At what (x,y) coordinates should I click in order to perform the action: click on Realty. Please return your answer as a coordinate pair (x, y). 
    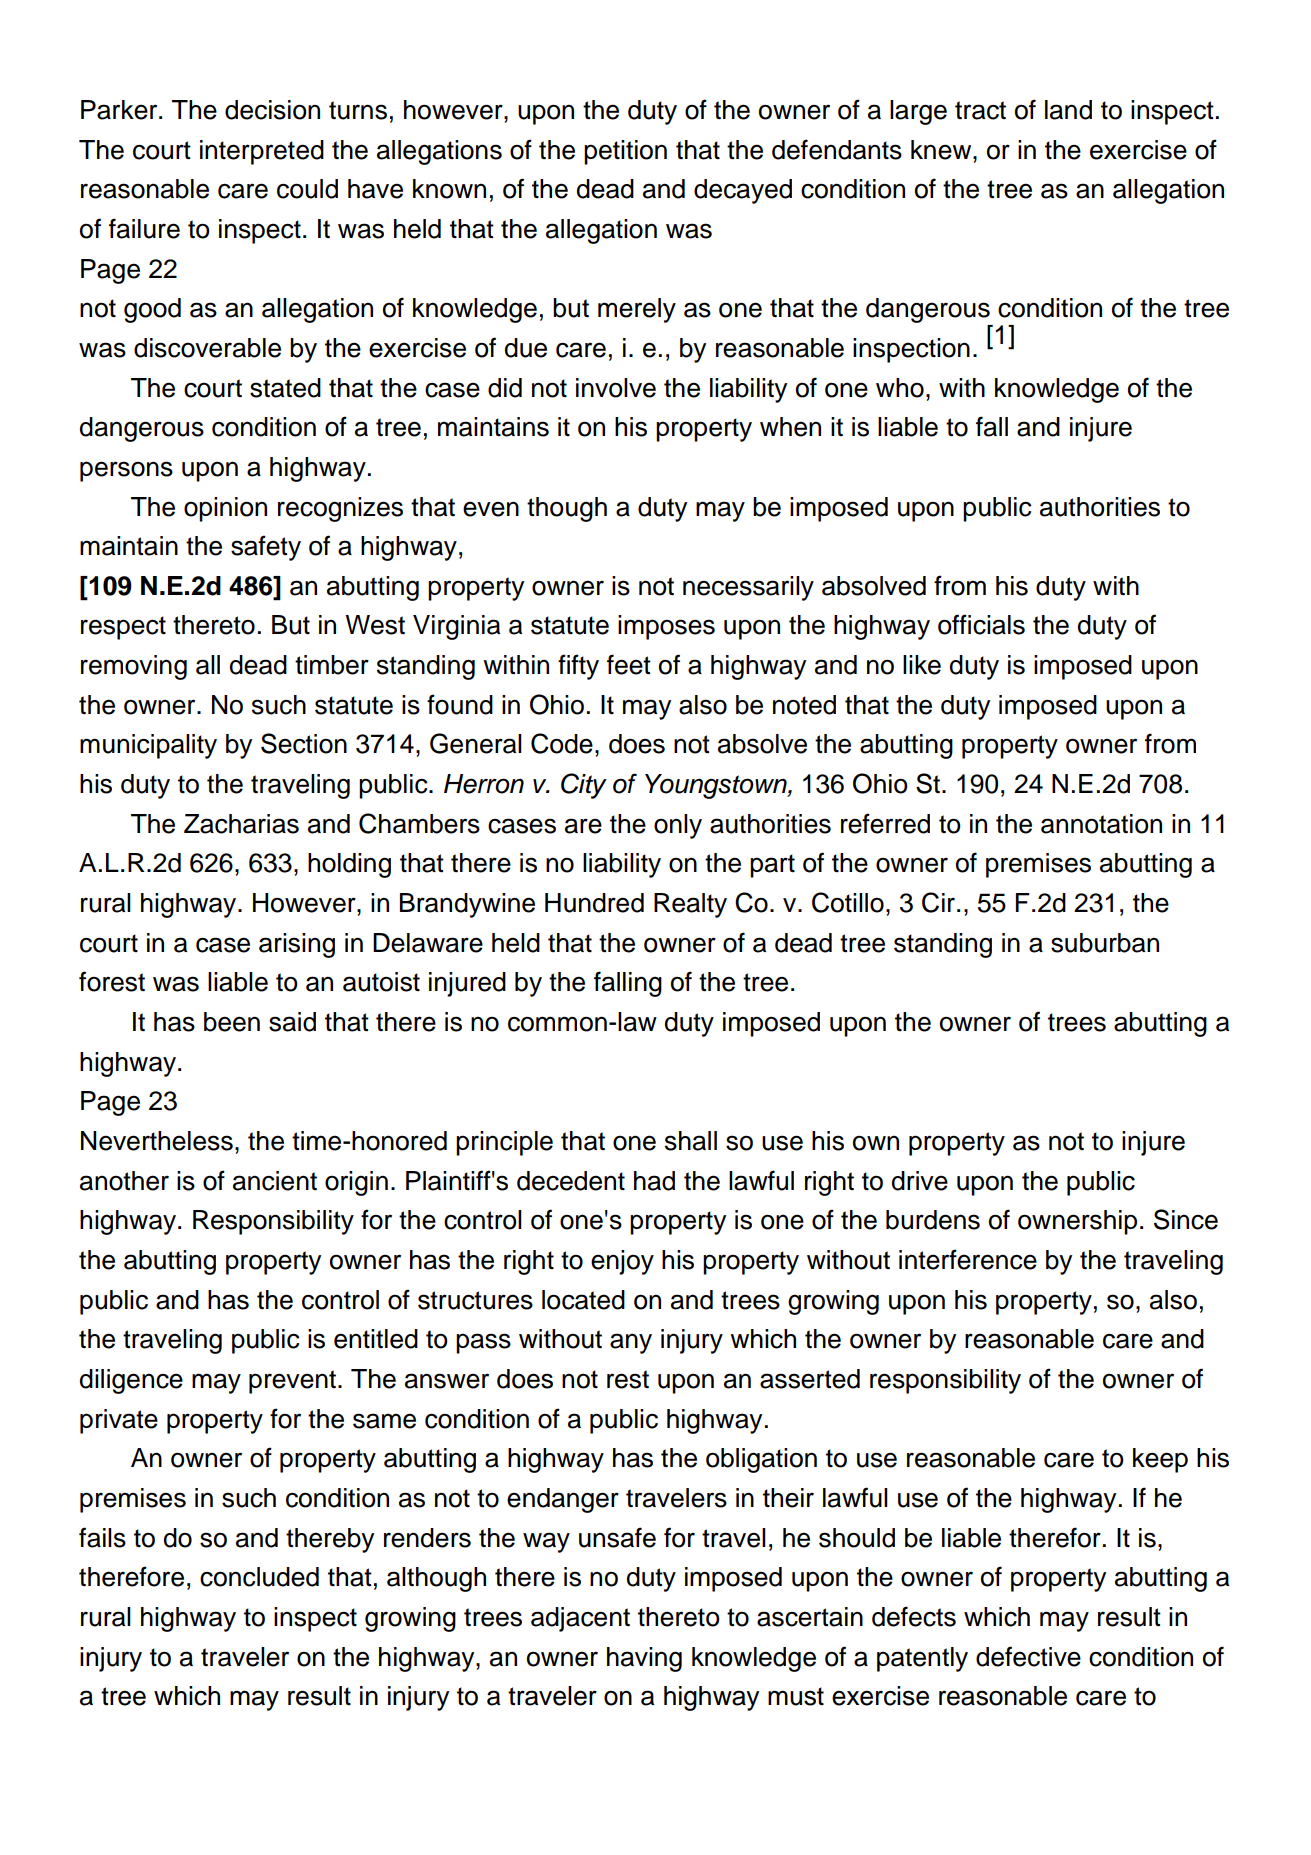
    Looking at the image, I should click on (690, 905).
